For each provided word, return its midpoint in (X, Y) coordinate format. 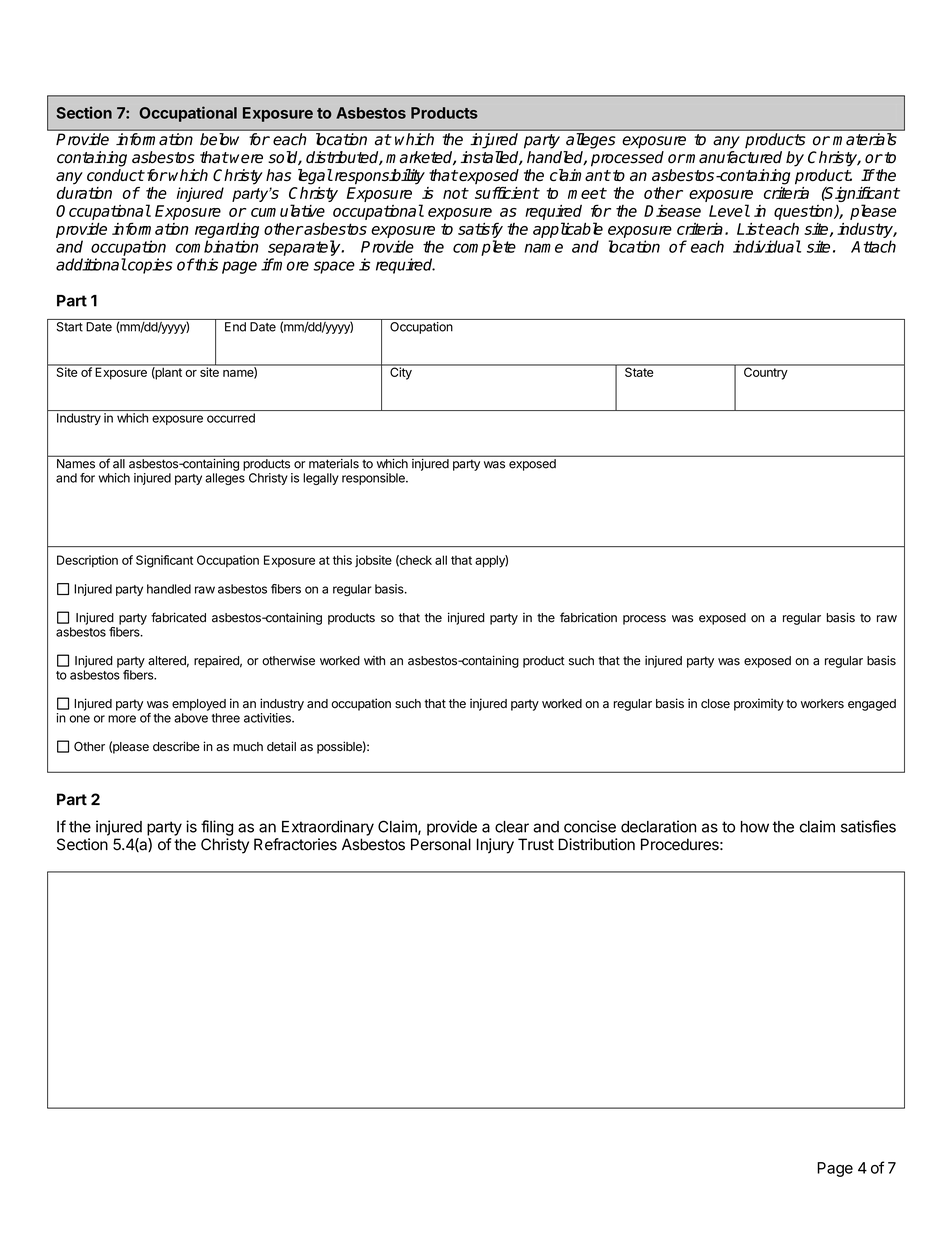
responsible (374, 479)
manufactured (733, 157)
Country (765, 372)
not (455, 193)
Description (87, 561)
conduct (115, 175)
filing (217, 828)
